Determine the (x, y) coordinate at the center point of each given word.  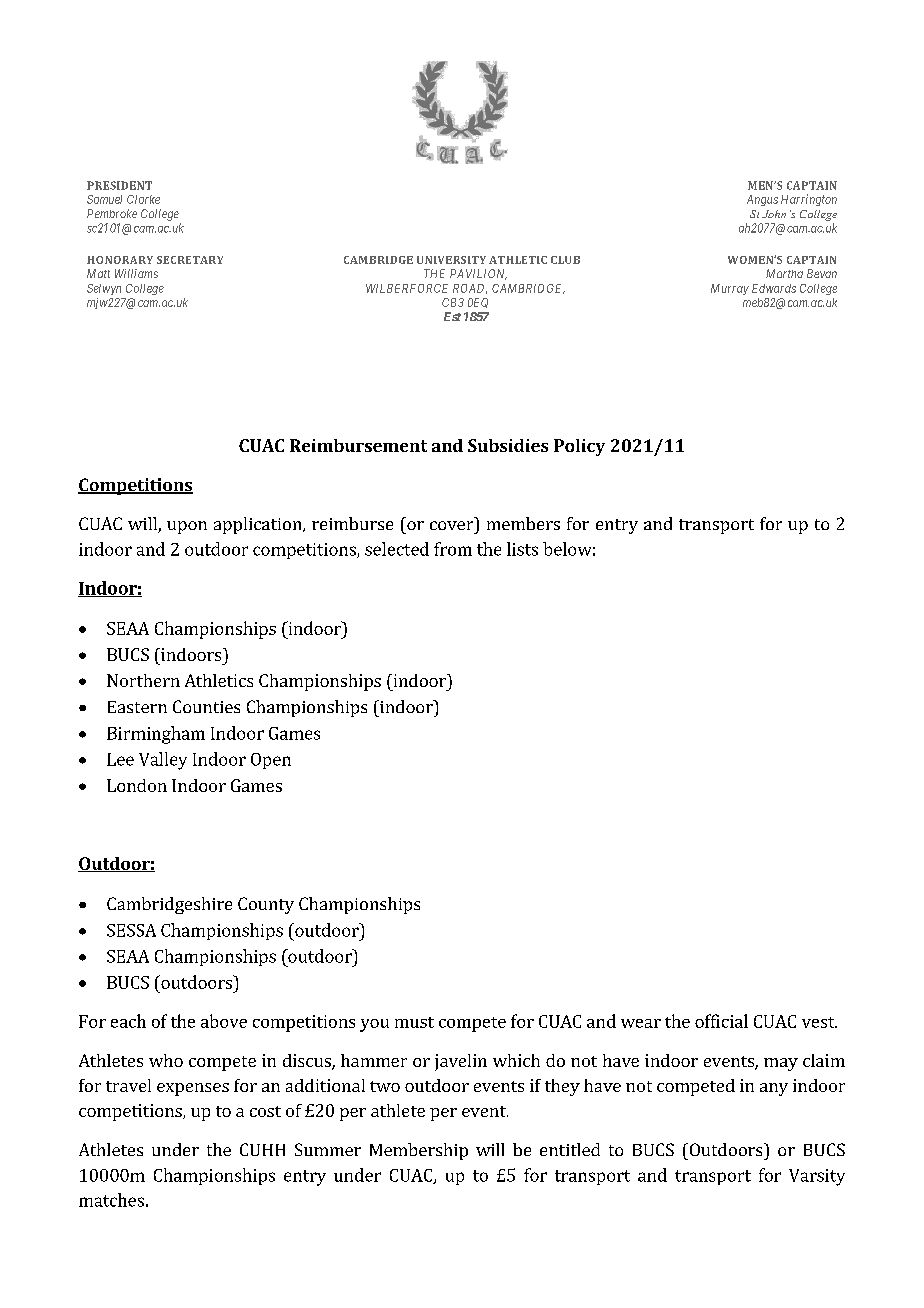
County (266, 905)
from (453, 549)
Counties (206, 706)
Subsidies (508, 445)
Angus (762, 200)
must (414, 1022)
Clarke (143, 199)
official (721, 1021)
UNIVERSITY (451, 260)
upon (187, 527)
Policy (579, 447)
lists (522, 549)
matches (111, 1200)
